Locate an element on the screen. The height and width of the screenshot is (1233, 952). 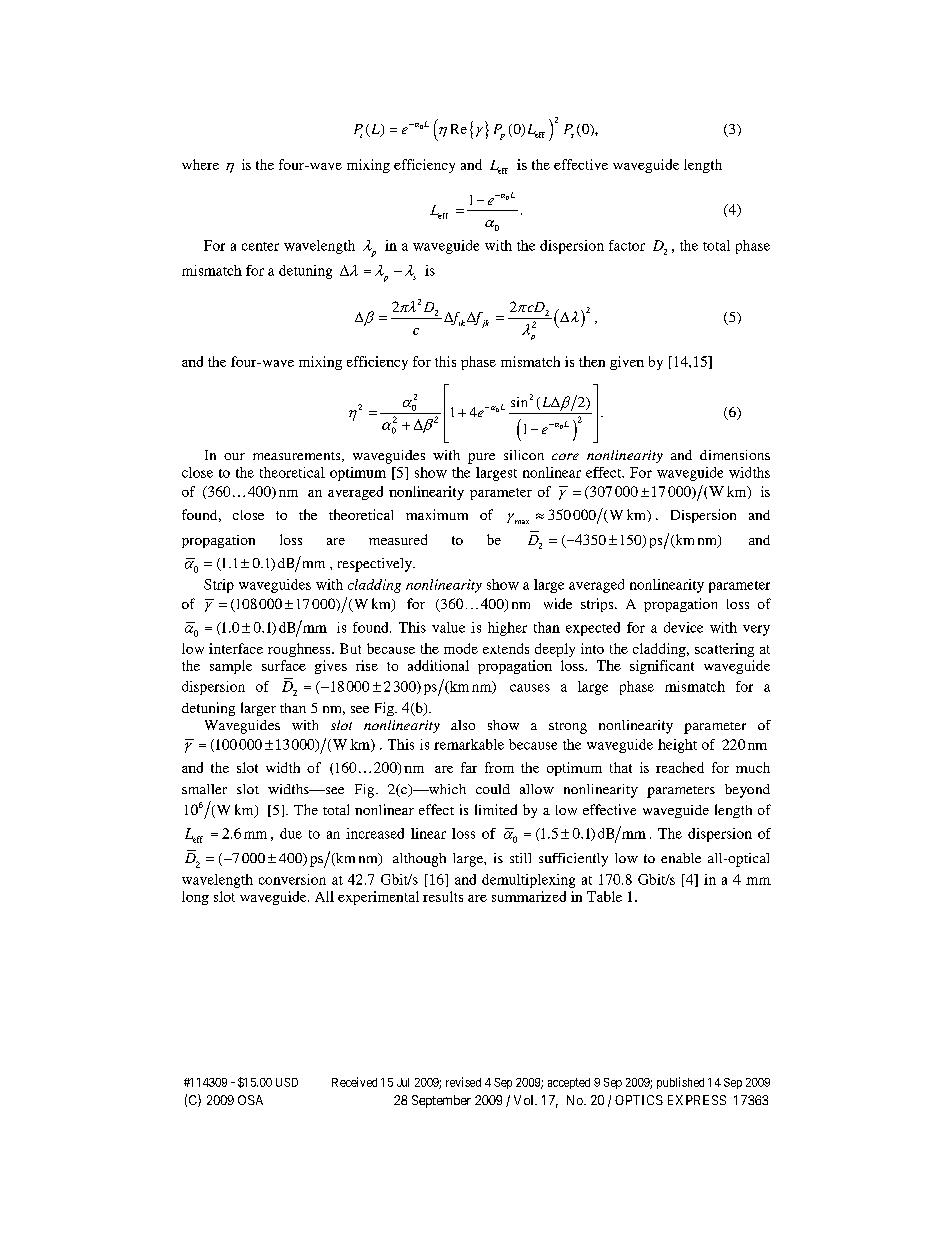
device is located at coordinates (683, 627).
